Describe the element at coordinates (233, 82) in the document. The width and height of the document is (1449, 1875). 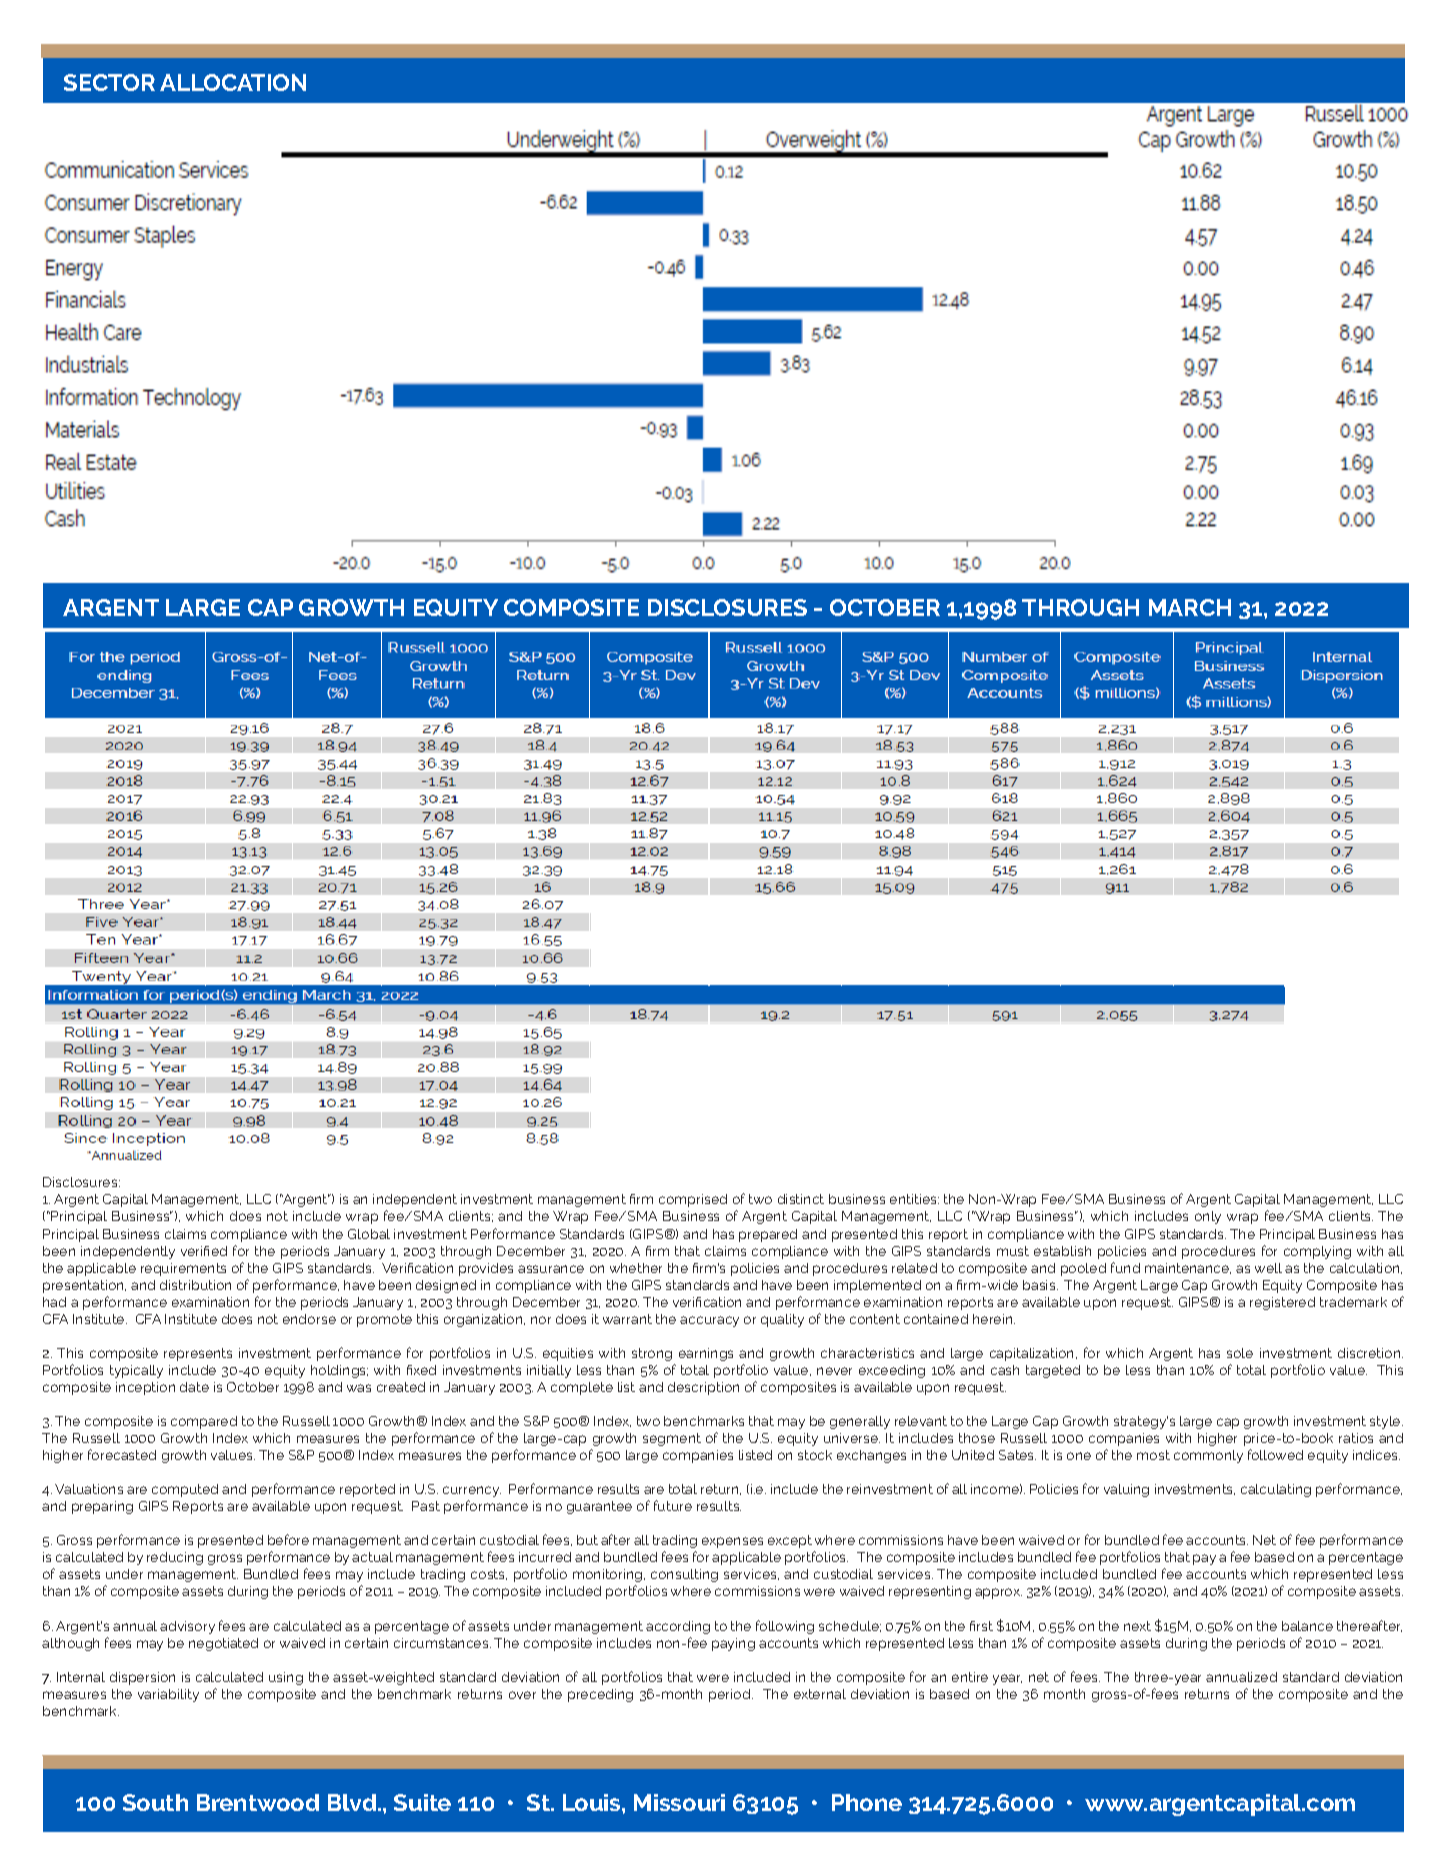
I see `ALLOCATION` at that location.
